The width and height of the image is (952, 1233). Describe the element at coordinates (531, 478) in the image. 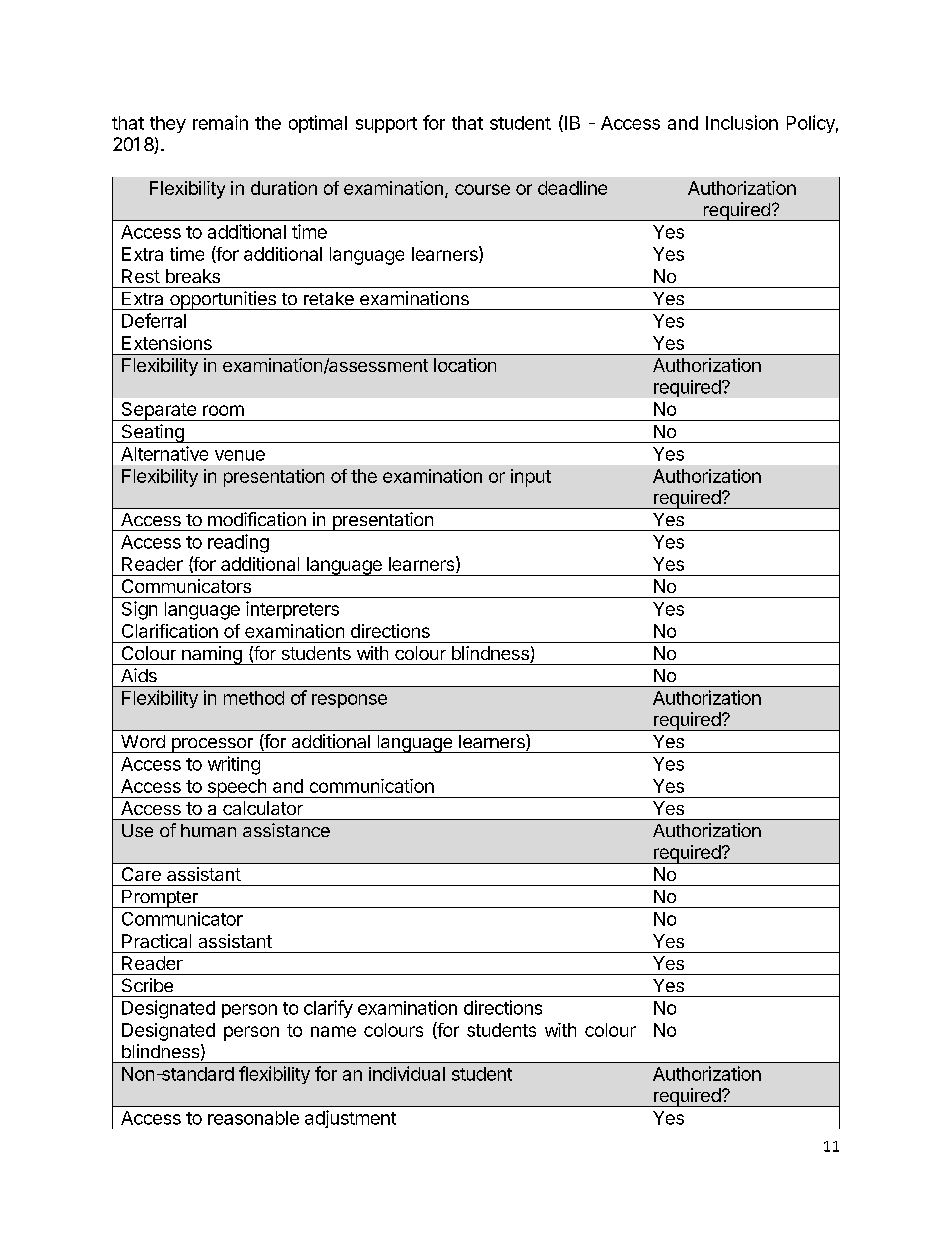

I see `input` at that location.
